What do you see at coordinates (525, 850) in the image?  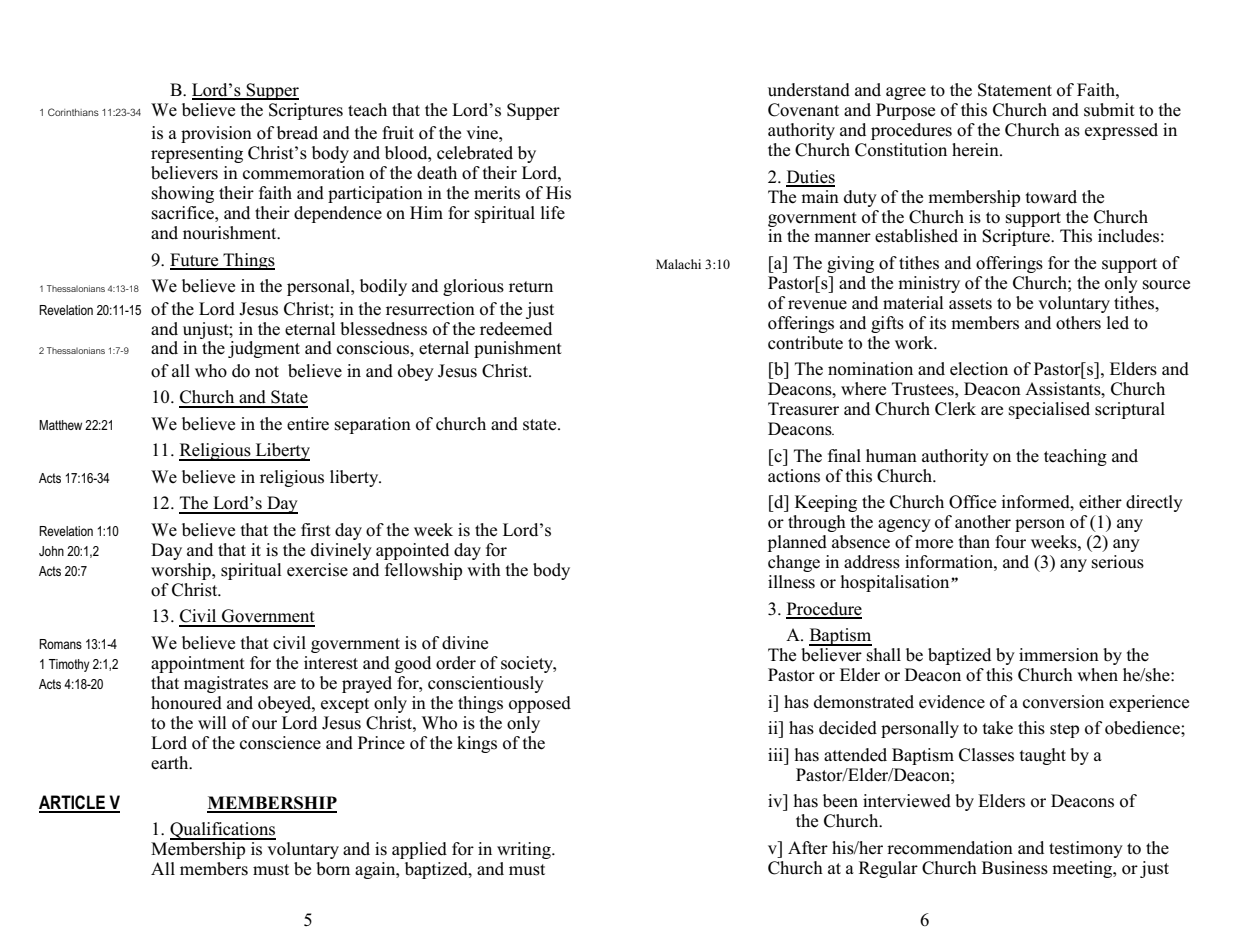 I see `writing` at bounding box center [525, 850].
